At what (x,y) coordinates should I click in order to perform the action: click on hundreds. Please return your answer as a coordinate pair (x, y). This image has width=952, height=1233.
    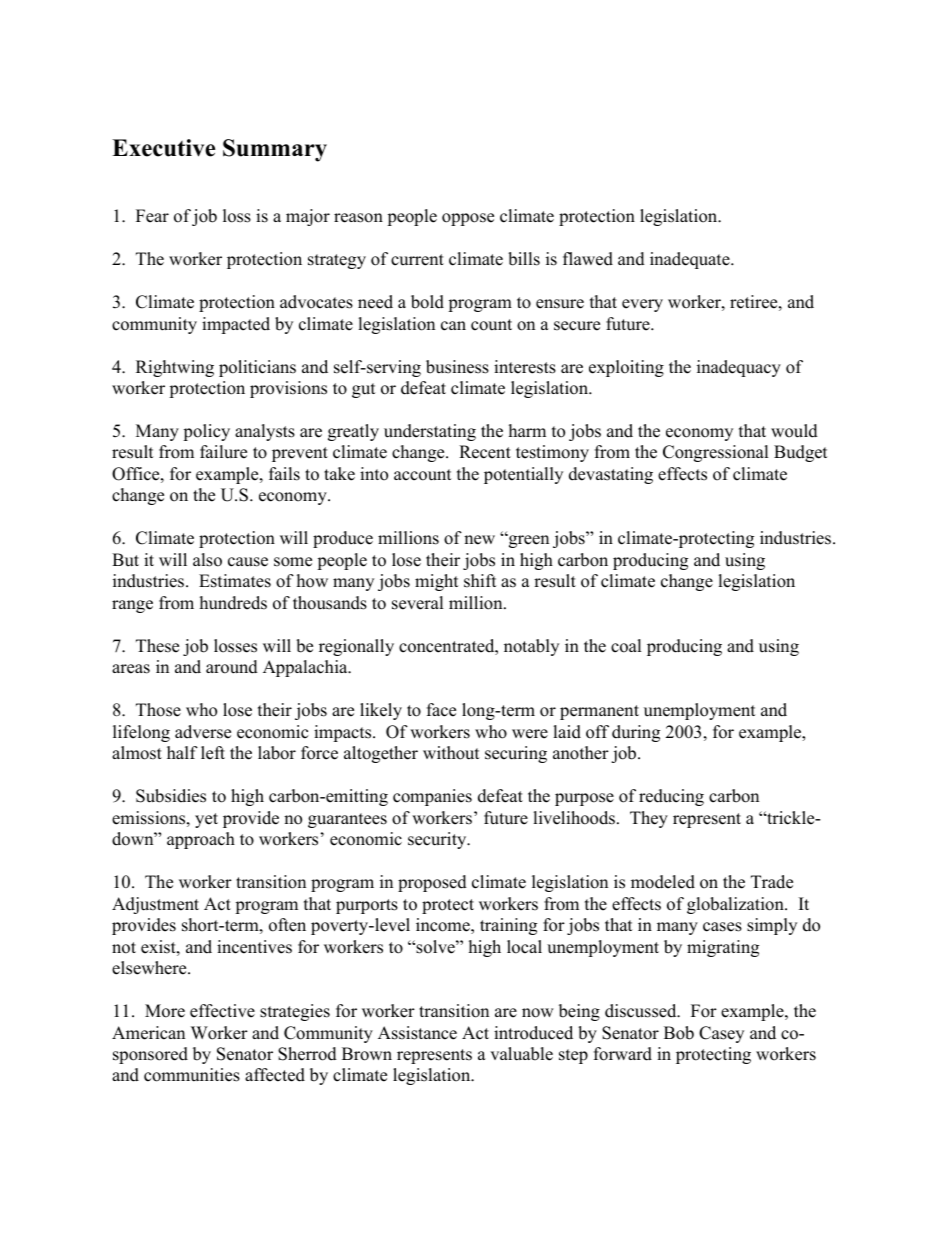
    Looking at the image, I should click on (233, 603).
